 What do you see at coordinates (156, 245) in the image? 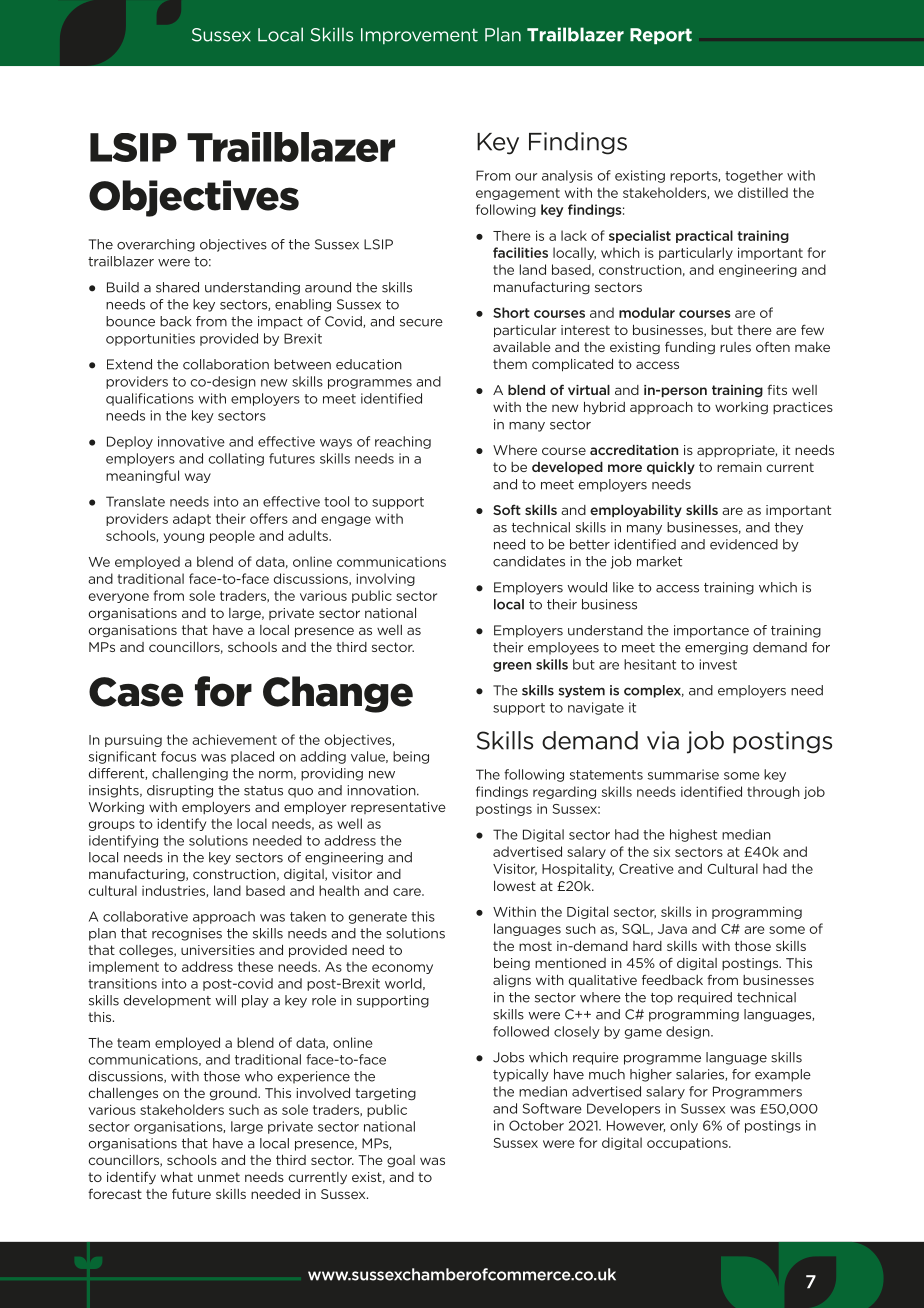
I see `overarching` at bounding box center [156, 245].
